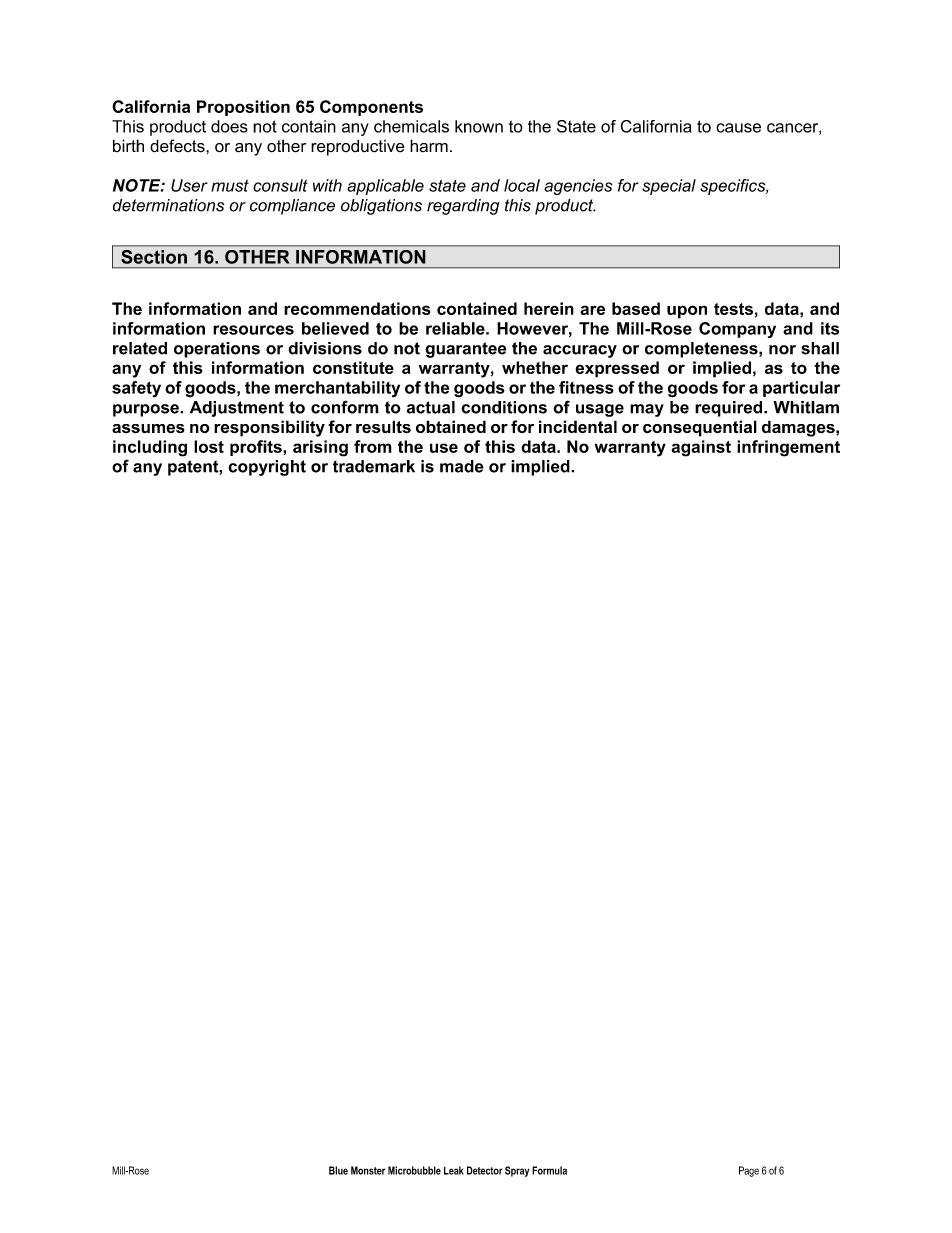 The width and height of the page is (952, 1233). Describe the element at coordinates (209, 446) in the page. I see `lost` at that location.
